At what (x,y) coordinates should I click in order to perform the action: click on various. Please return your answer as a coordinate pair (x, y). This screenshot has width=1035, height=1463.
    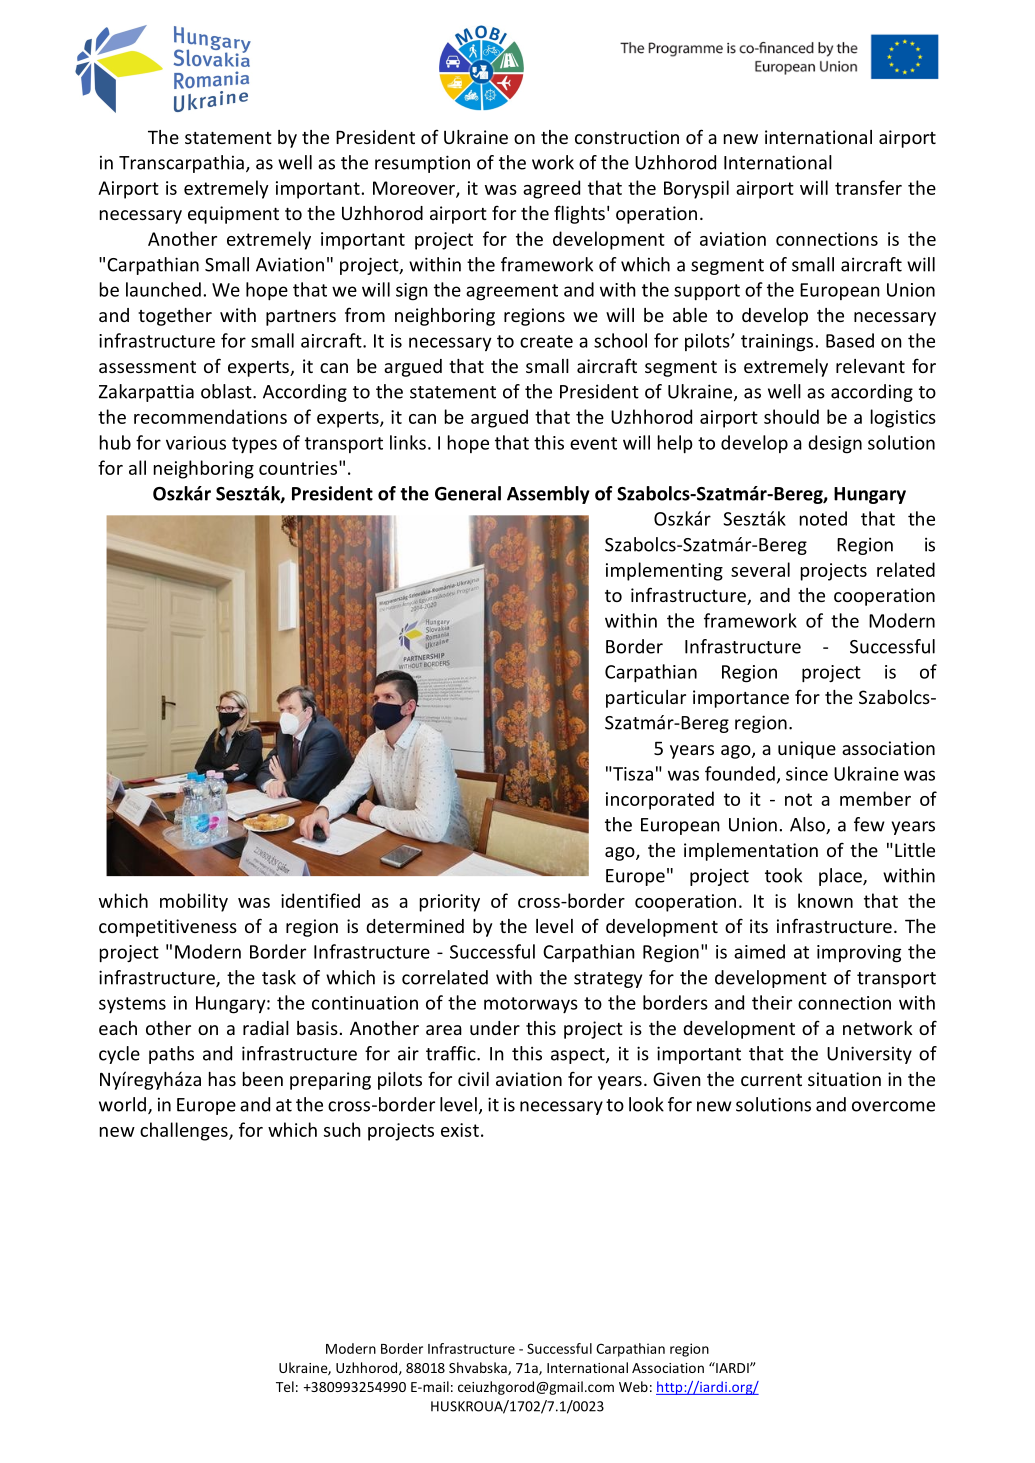
    Looking at the image, I should click on (196, 443).
